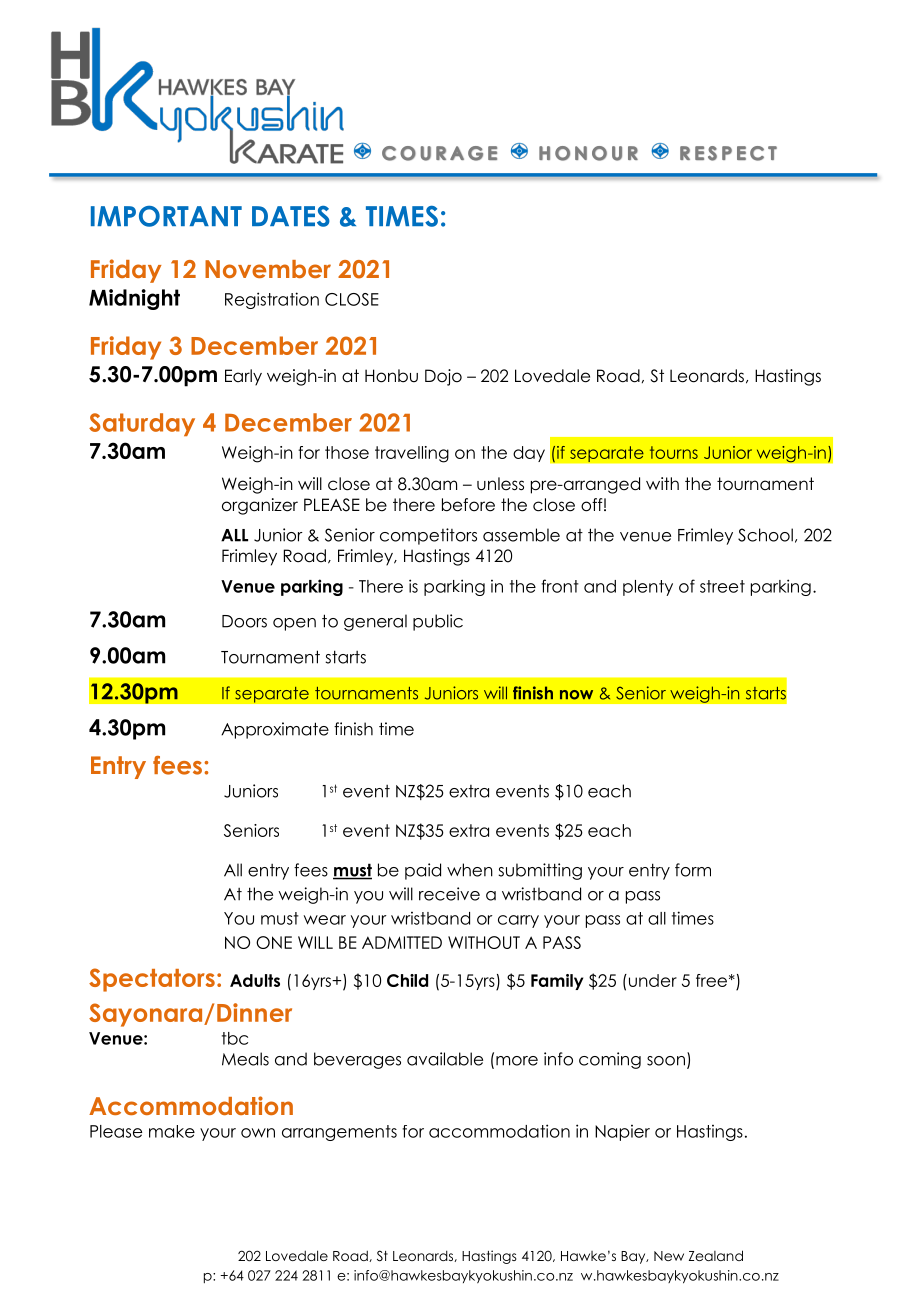  I want to click on form, so click(693, 870).
